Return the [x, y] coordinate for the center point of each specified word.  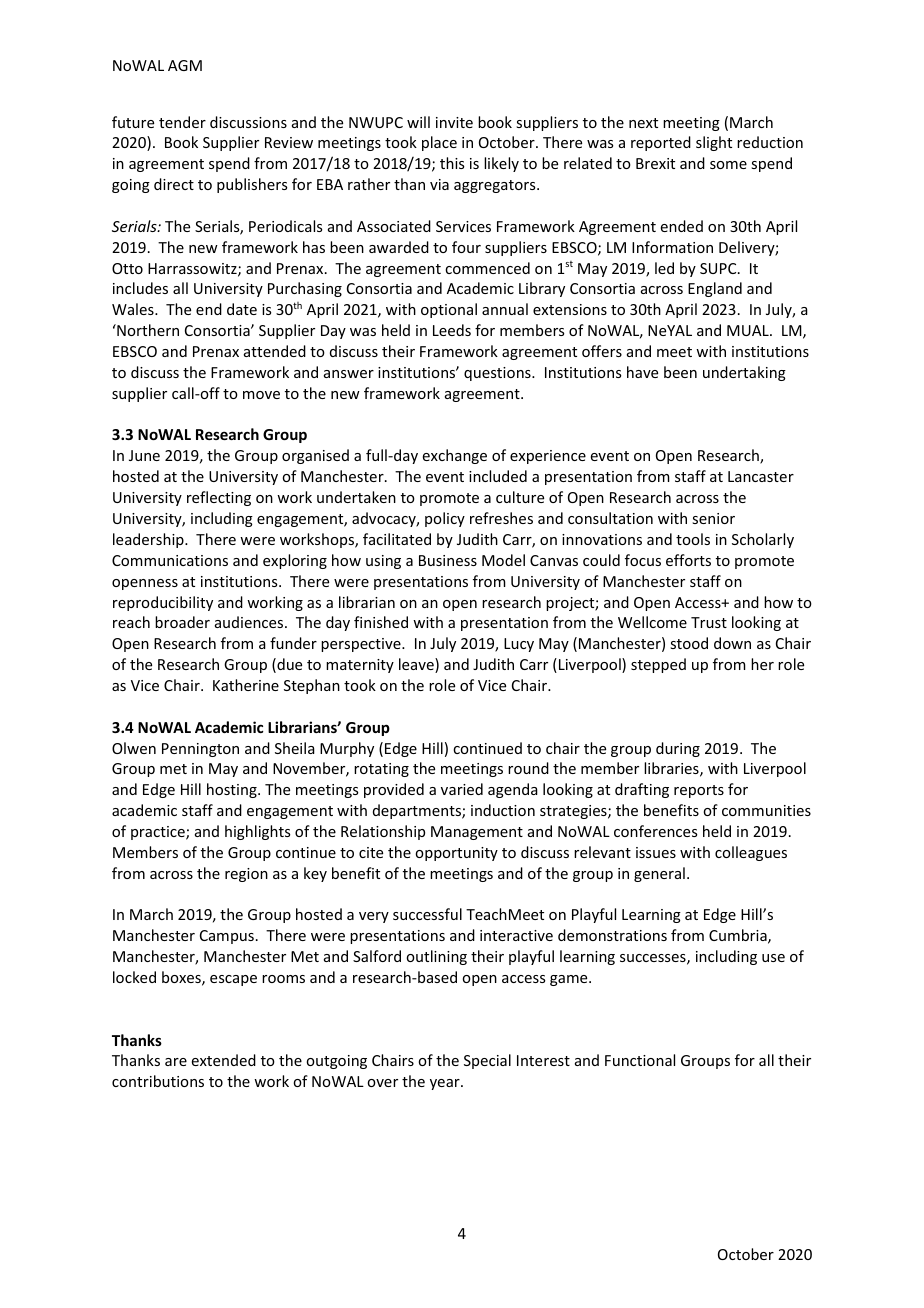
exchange [455, 456]
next [643, 123]
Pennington [200, 750]
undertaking [744, 373]
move [261, 395]
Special [487, 1061]
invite [454, 122]
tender [182, 122]
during [678, 749]
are [176, 1062]
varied [462, 789]
